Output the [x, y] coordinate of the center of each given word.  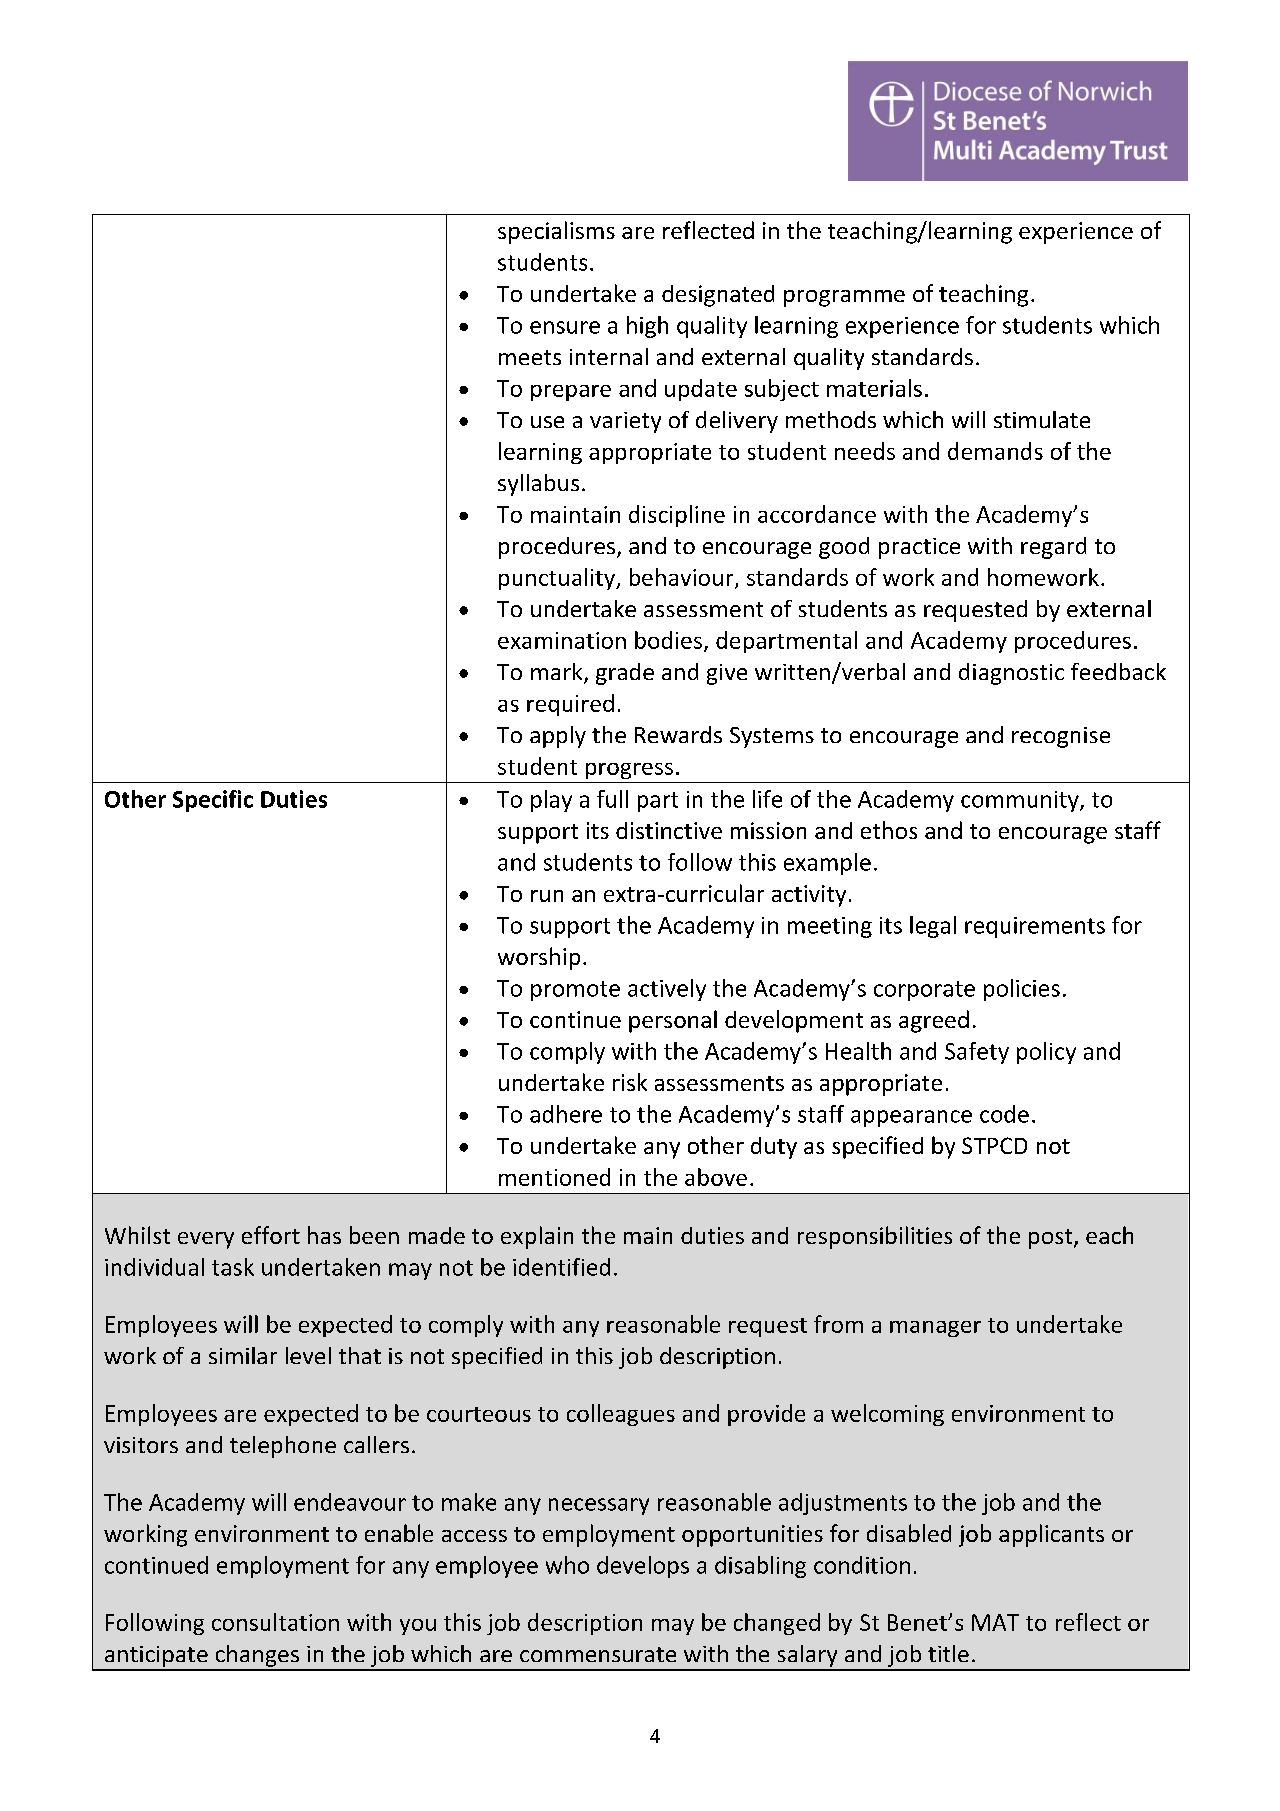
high [647, 327]
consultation [275, 1622]
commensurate [598, 1654]
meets [530, 357]
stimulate [1042, 419]
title [948, 1653]
